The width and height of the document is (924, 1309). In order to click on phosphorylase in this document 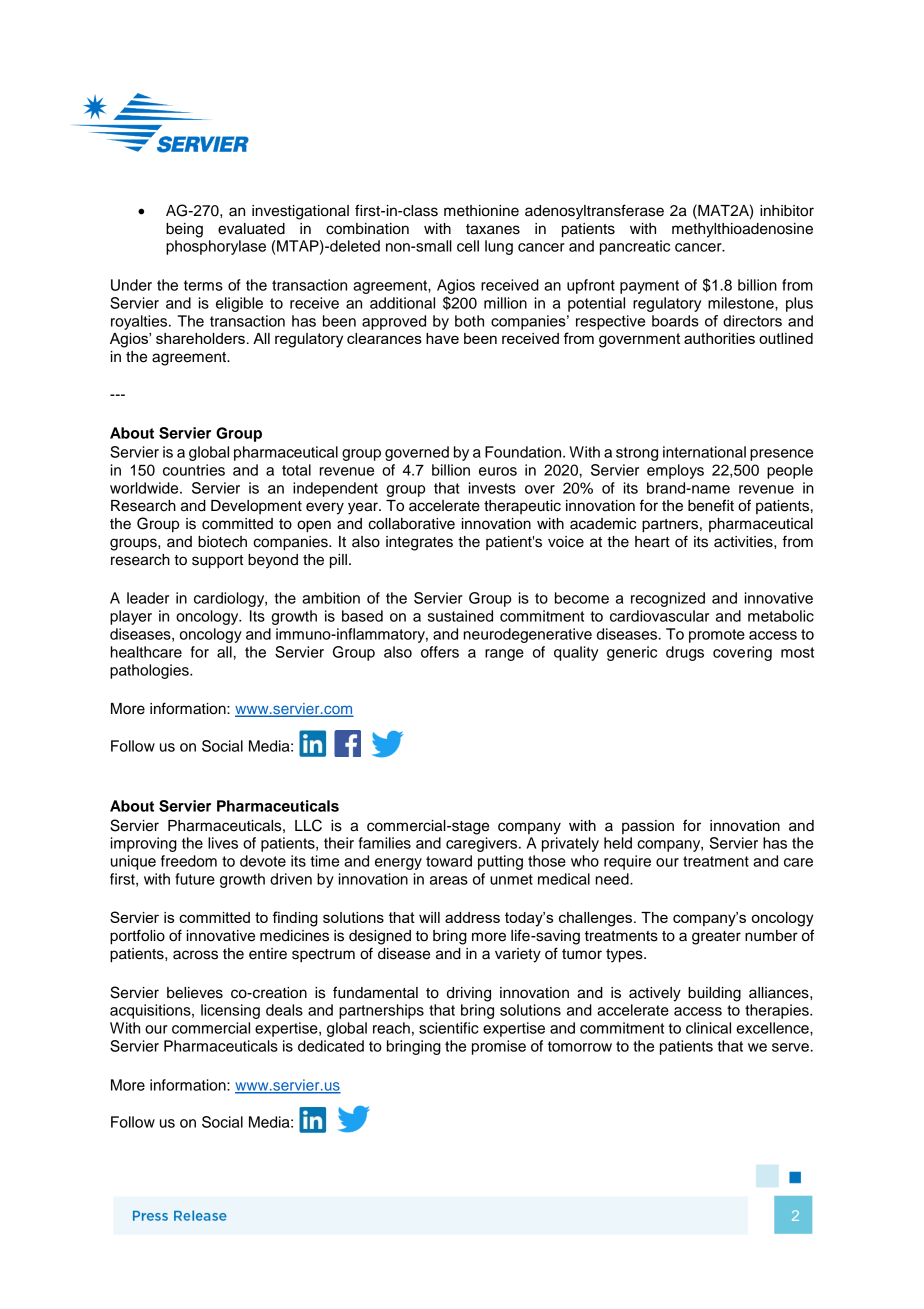, I will do `click(216, 247)`.
